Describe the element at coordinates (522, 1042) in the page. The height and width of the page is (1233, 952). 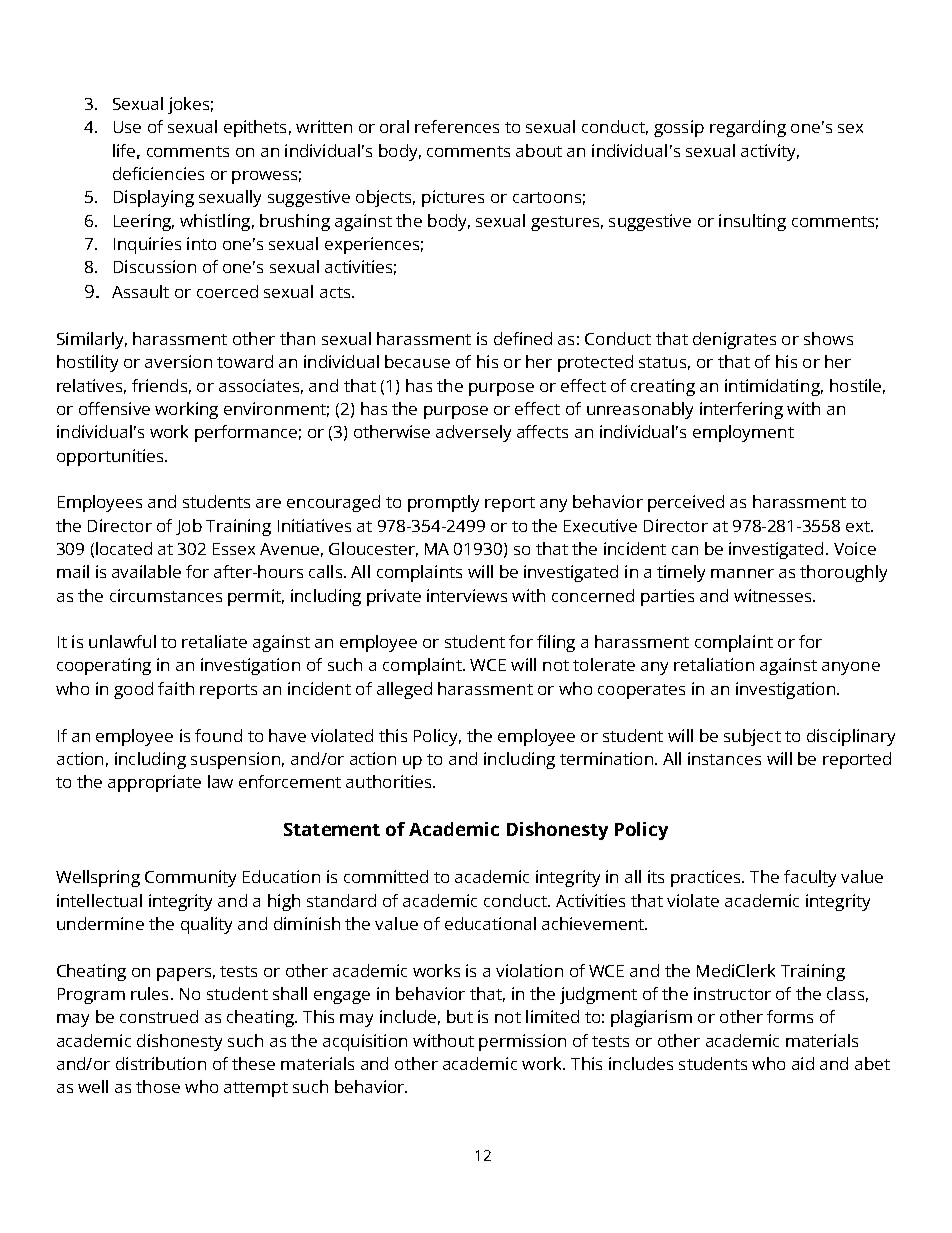
I see `permission` at that location.
